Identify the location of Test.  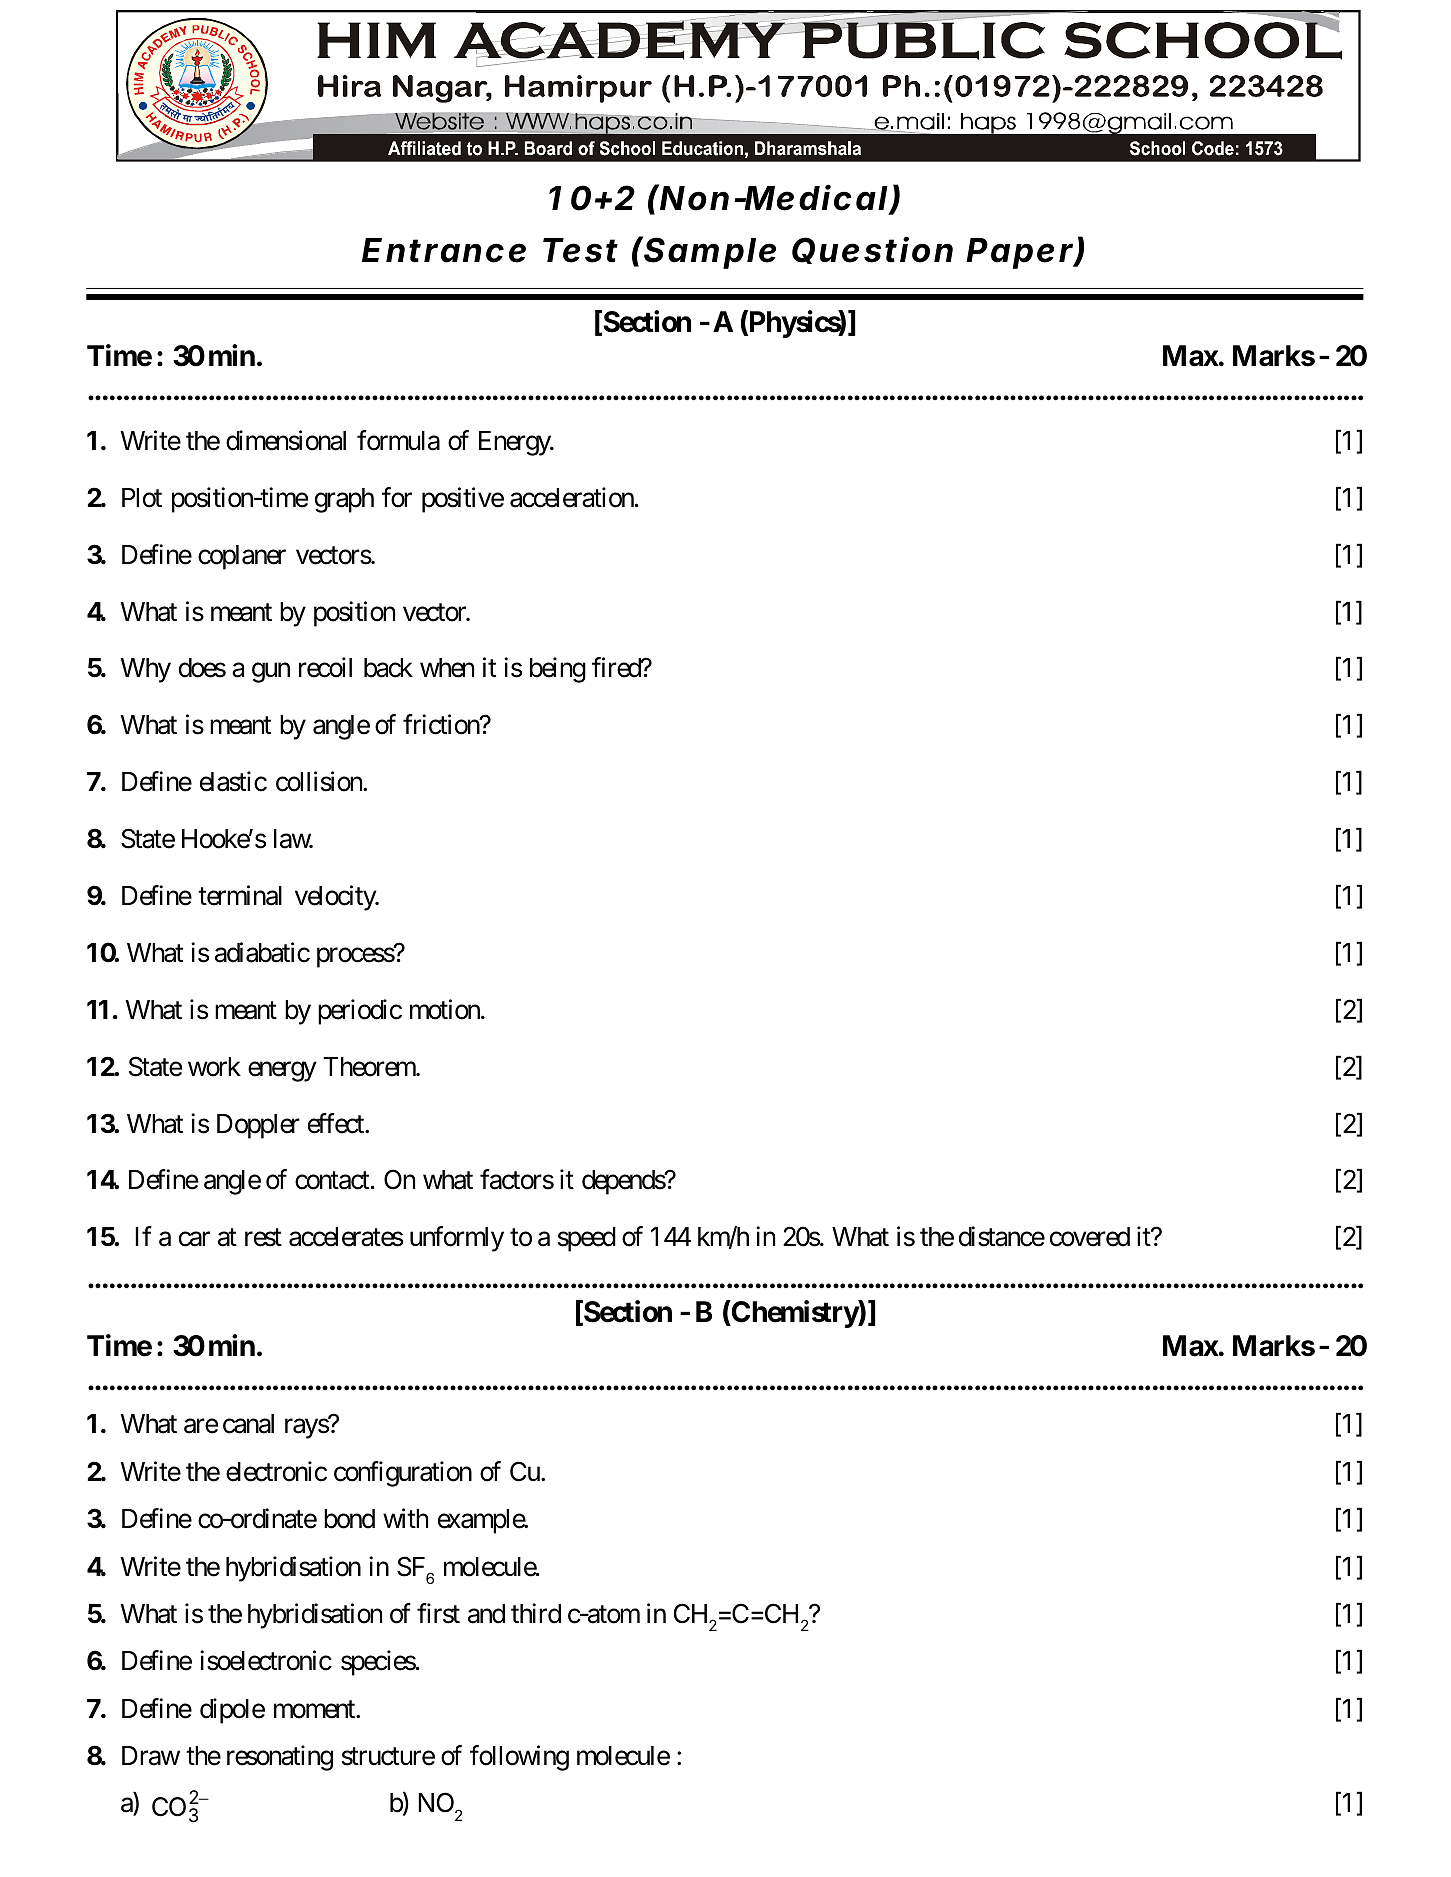
(580, 250).
